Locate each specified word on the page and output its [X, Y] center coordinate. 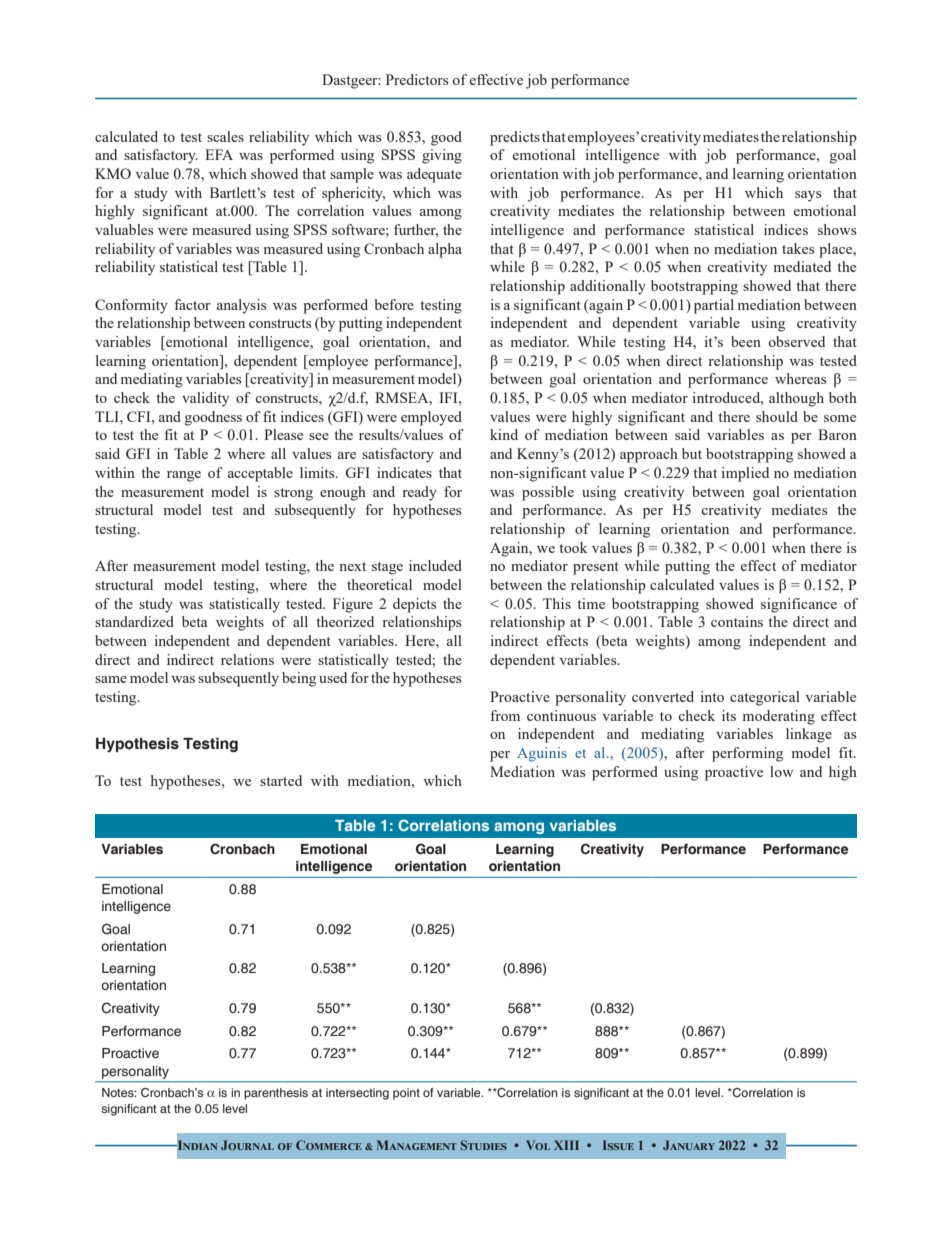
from [505, 715]
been [746, 341]
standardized [134, 621]
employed [431, 418]
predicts [515, 138]
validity [205, 399]
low [781, 771]
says [808, 196]
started [281, 780]
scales [225, 136]
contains [737, 621]
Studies [483, 1145]
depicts [414, 605]
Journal [247, 1145]
